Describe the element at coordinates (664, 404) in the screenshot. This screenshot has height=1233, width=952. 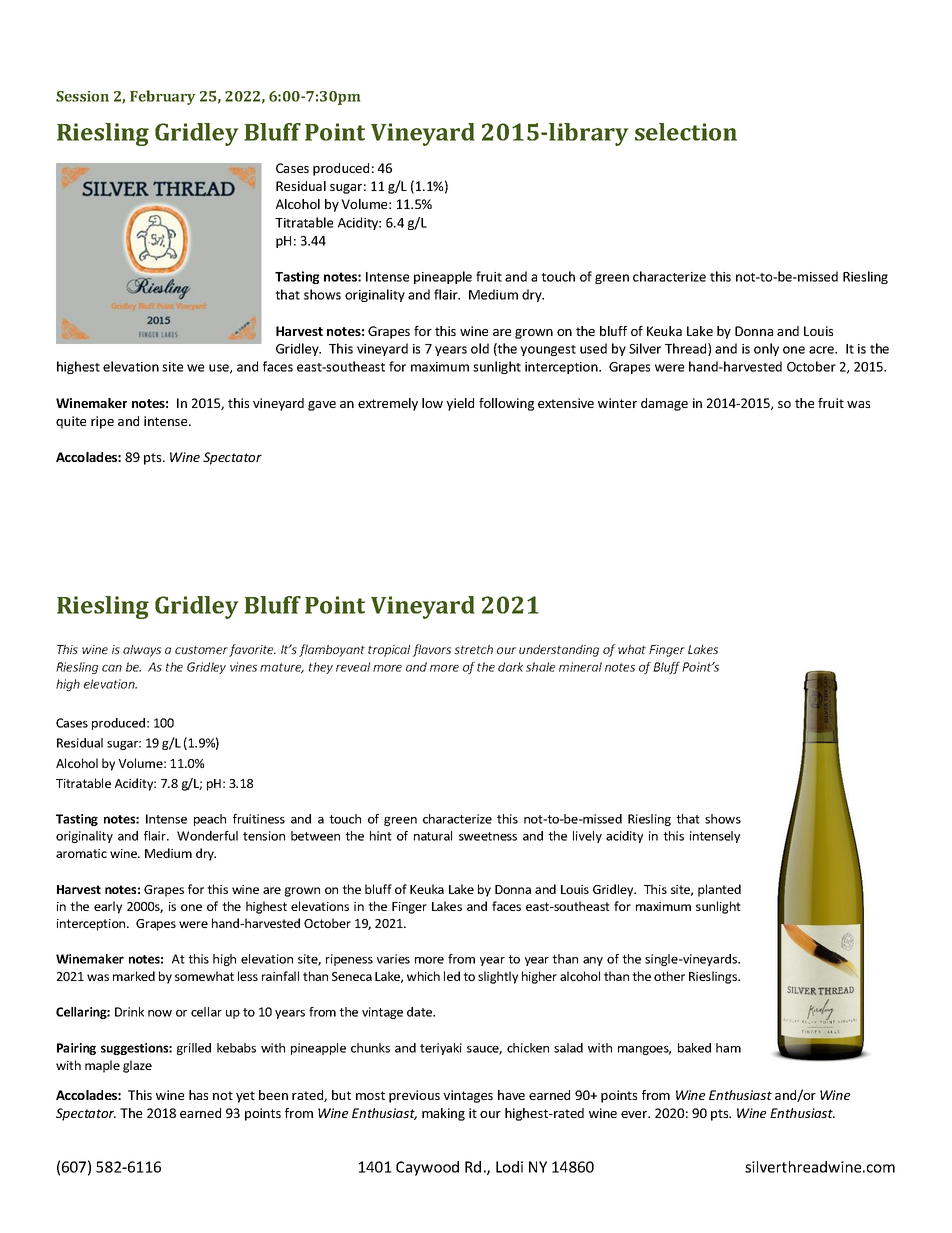
I see `damage` at that location.
